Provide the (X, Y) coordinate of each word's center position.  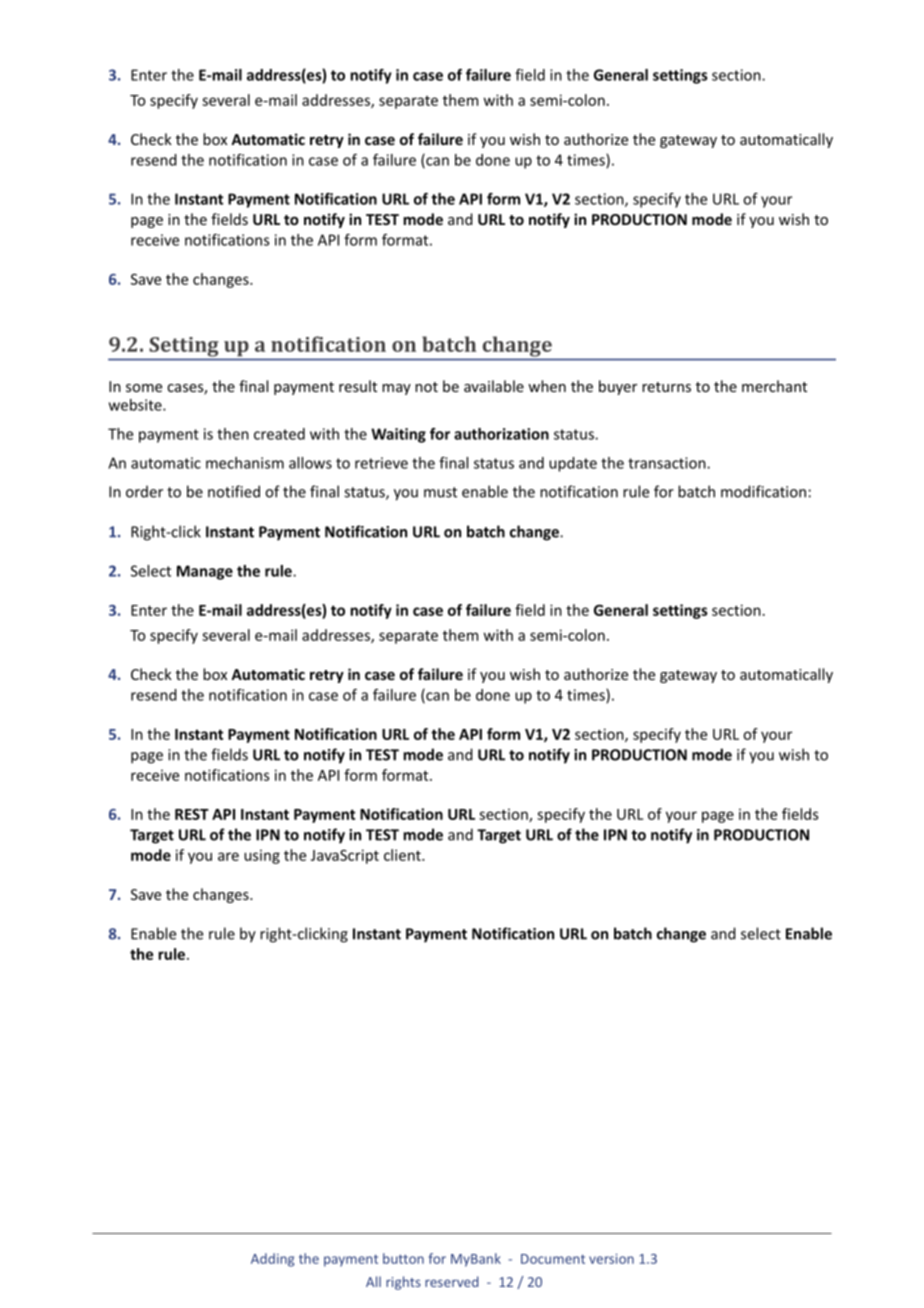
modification (763, 491)
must (440, 492)
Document (553, 1259)
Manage (205, 572)
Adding (272, 1260)
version (611, 1258)
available (494, 386)
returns (666, 387)
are (228, 856)
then (233, 434)
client (403, 855)
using (262, 856)
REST (192, 814)
